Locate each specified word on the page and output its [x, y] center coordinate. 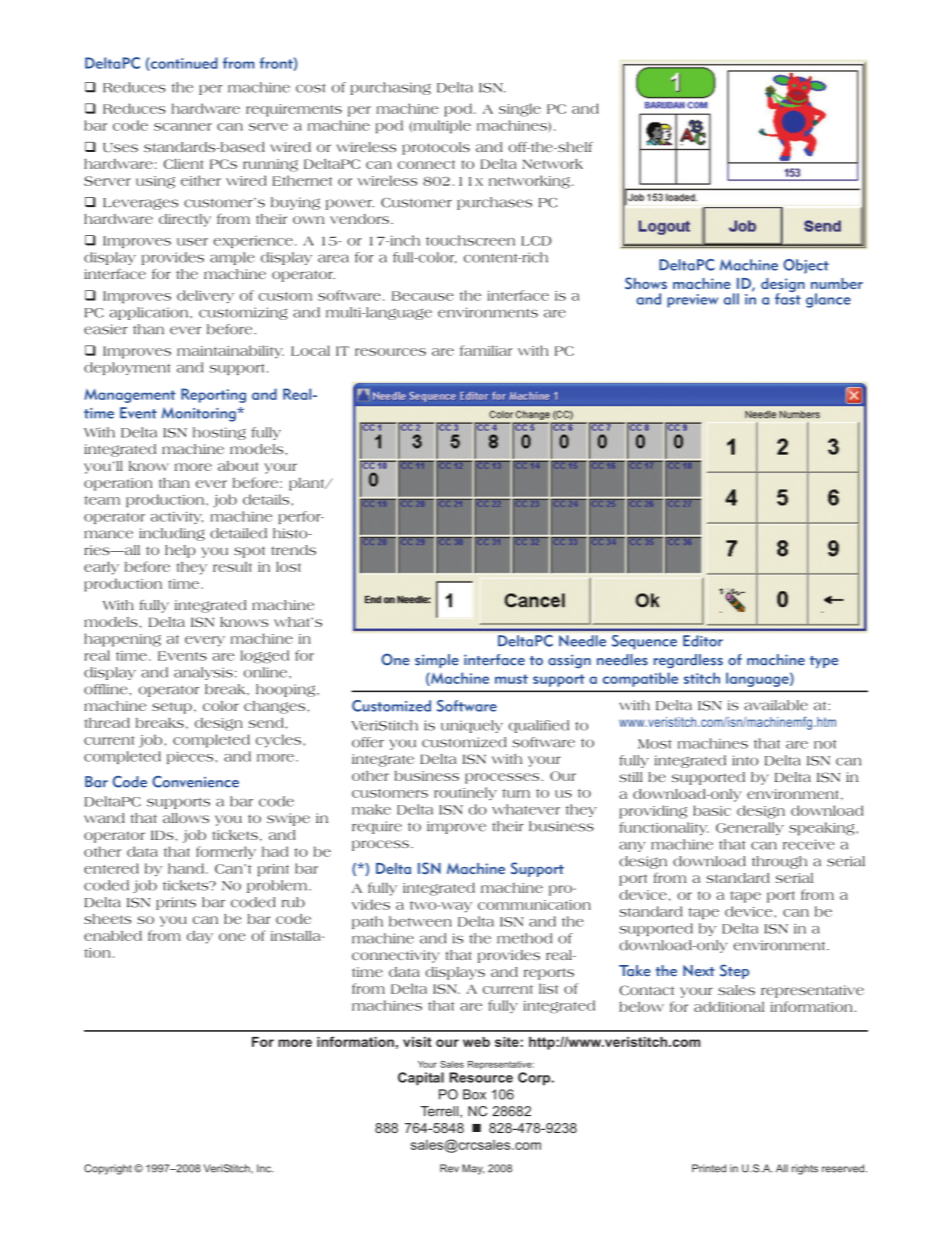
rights [805, 1169]
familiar [486, 350]
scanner [183, 127]
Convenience [195, 782]
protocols [436, 148]
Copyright [108, 1169]
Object [806, 266]
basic [712, 810]
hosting [219, 433]
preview [692, 301]
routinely [465, 793]
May [473, 1169]
